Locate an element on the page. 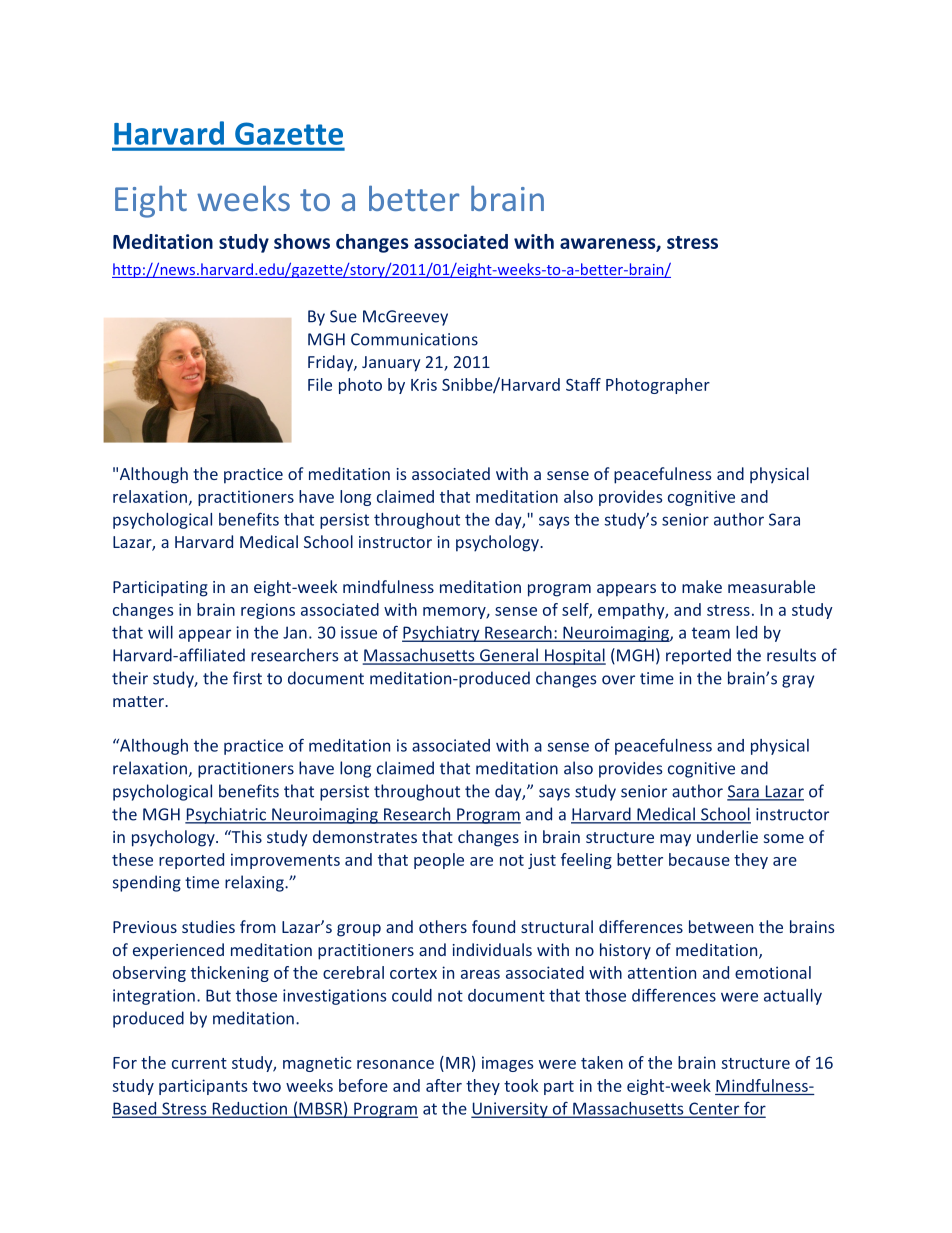 The width and height of the page is (952, 1233). shows is located at coordinates (302, 241).
